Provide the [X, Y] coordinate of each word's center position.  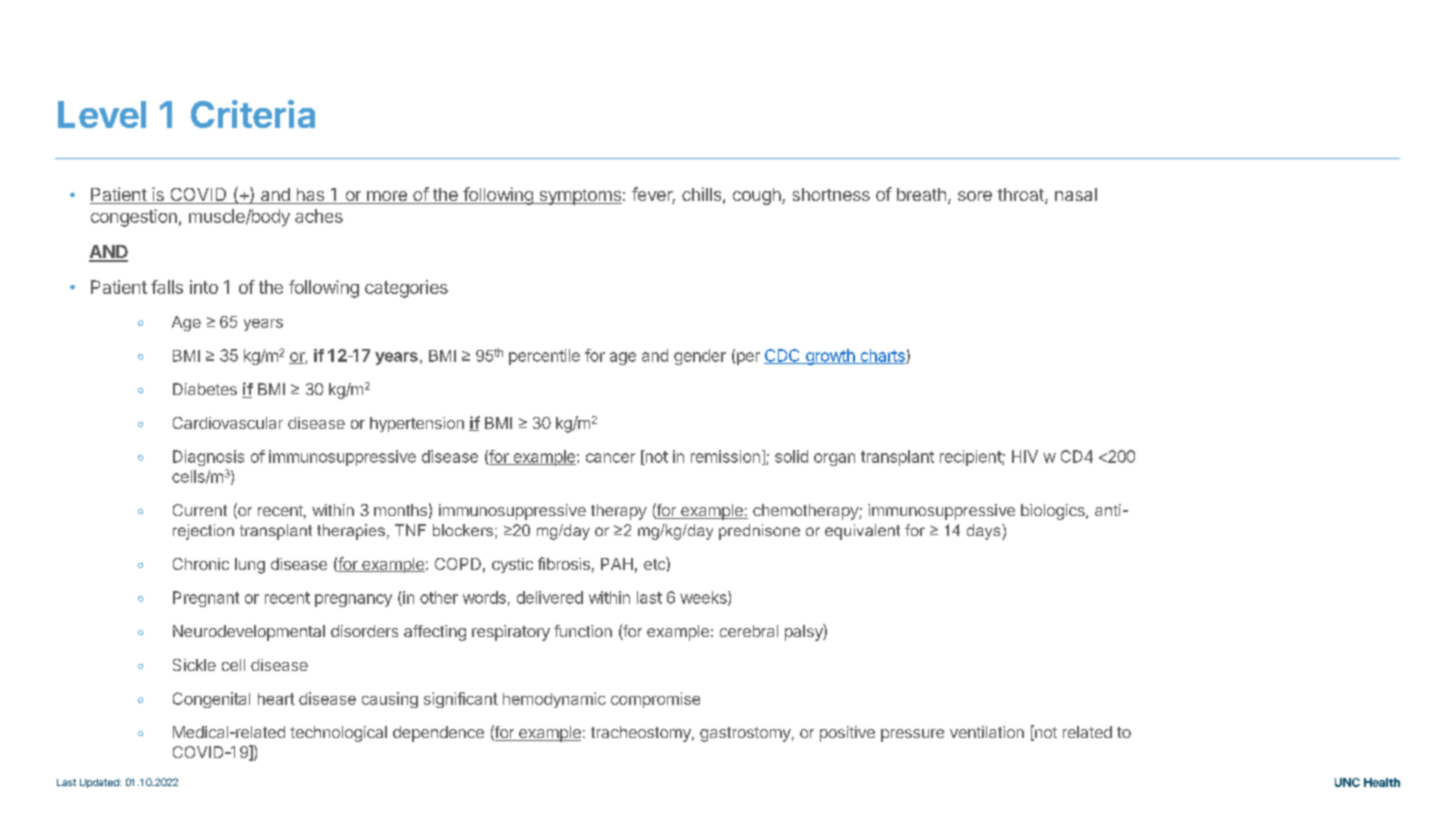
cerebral [749, 631]
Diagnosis [208, 458]
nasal [1076, 194]
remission [725, 456]
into [204, 287]
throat [1021, 196]
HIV [1025, 456]
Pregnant [206, 599]
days [985, 532]
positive [847, 734]
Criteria [253, 114]
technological [338, 734]
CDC [783, 356]
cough [758, 196]
